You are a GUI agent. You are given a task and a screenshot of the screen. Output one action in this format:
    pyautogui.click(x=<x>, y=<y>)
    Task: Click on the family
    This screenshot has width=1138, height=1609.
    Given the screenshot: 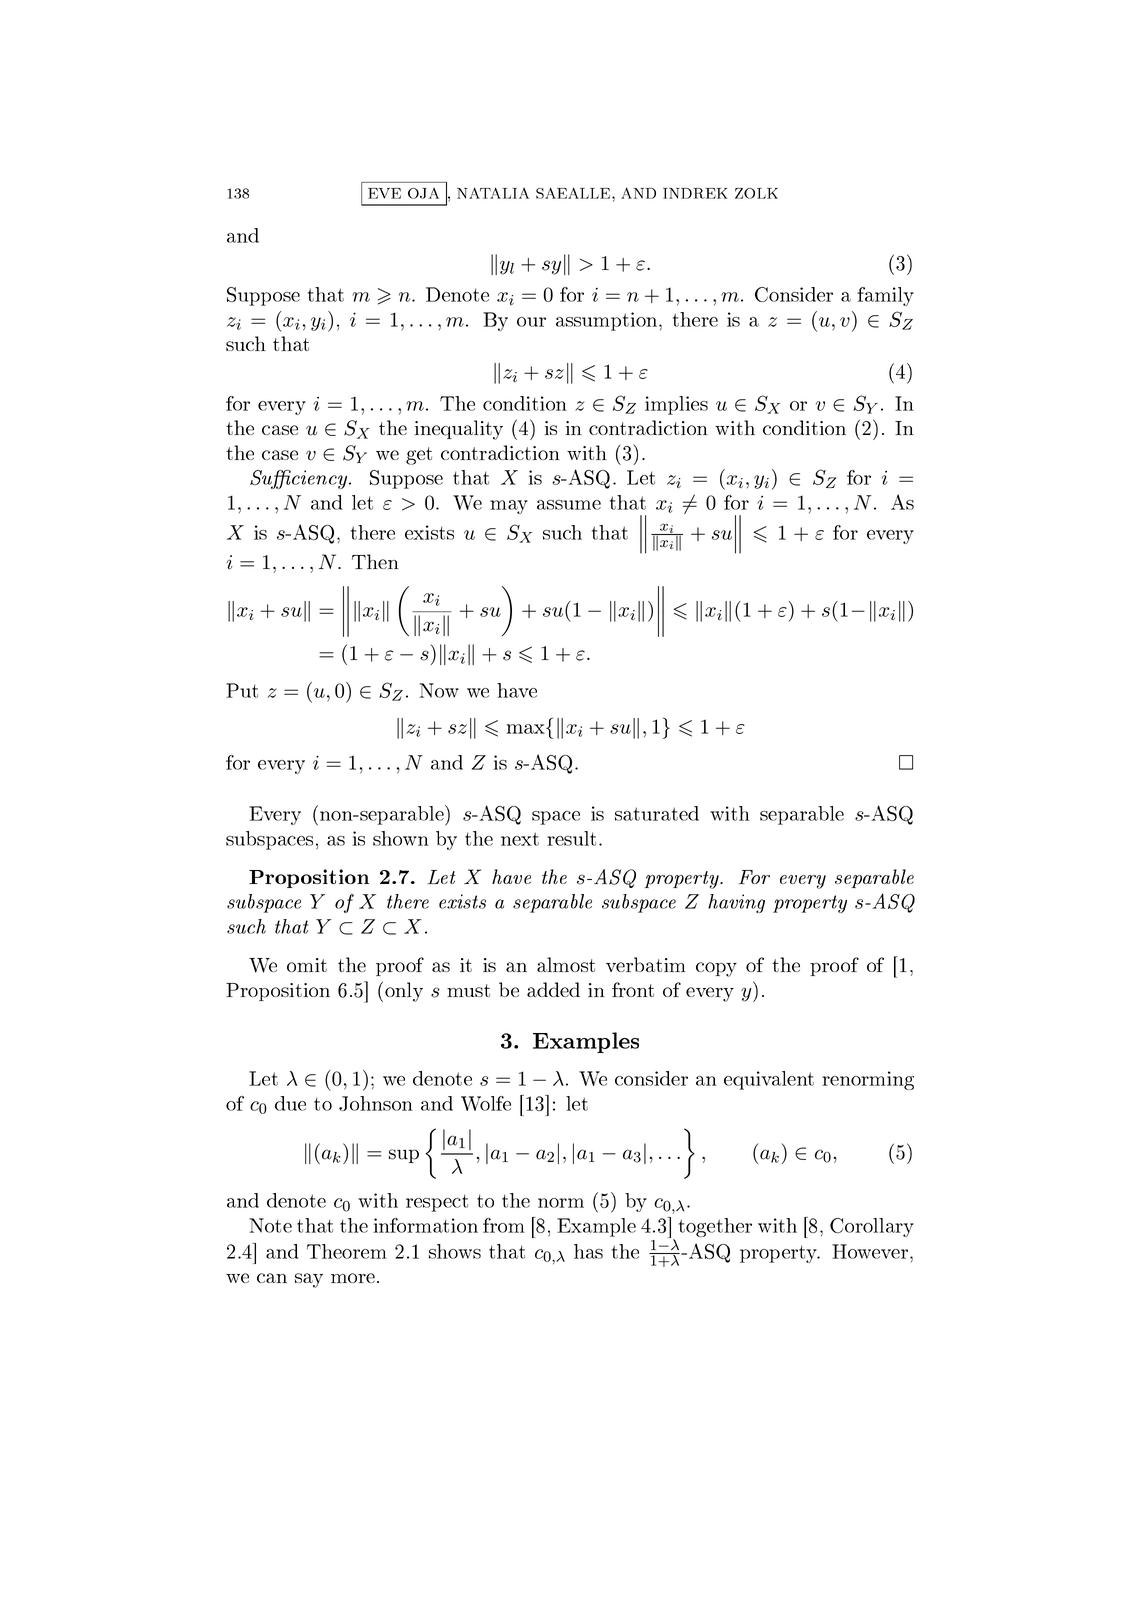 What is the action you would take?
    pyautogui.click(x=885, y=296)
